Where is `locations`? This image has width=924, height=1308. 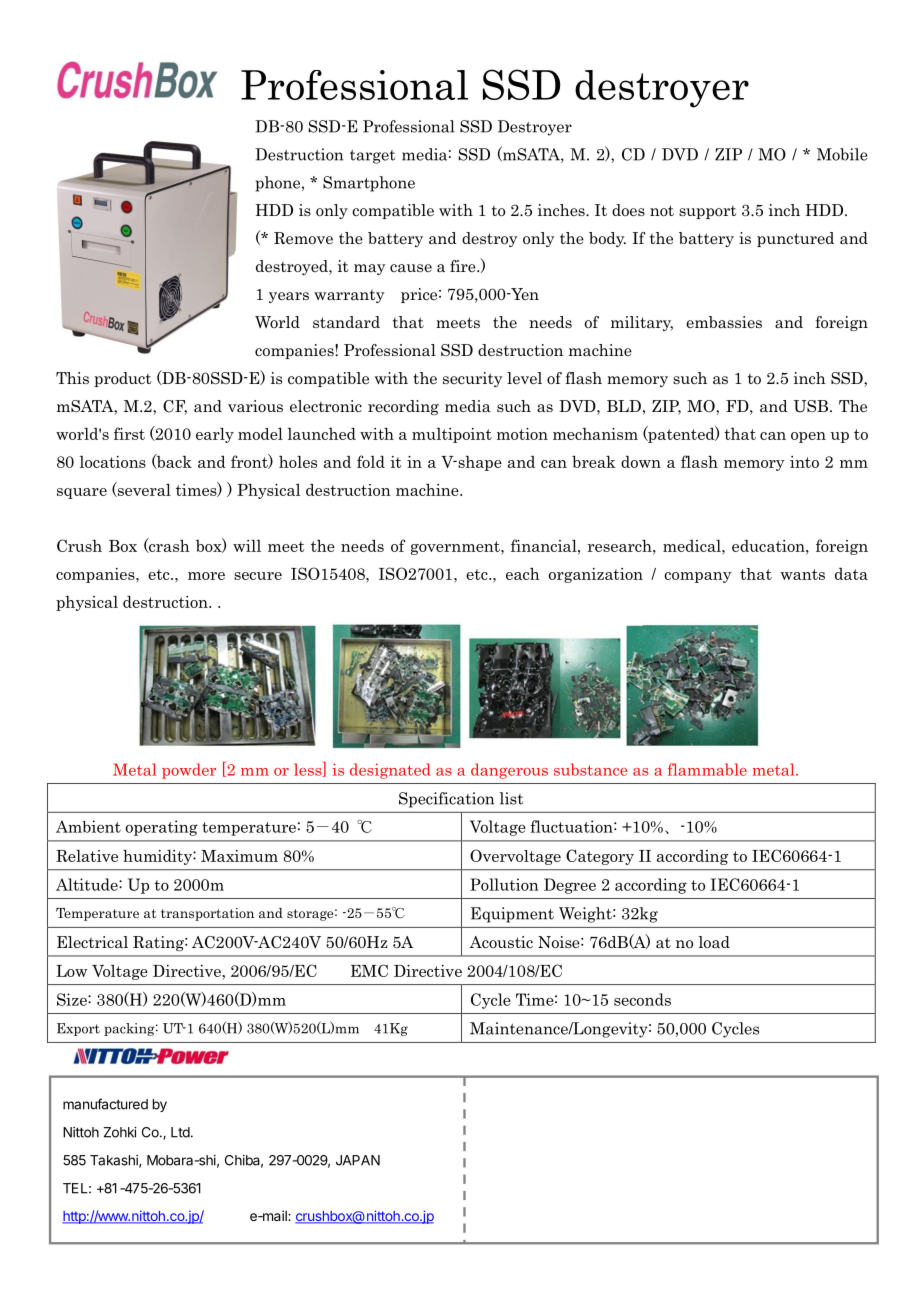
locations is located at coordinates (113, 462).
